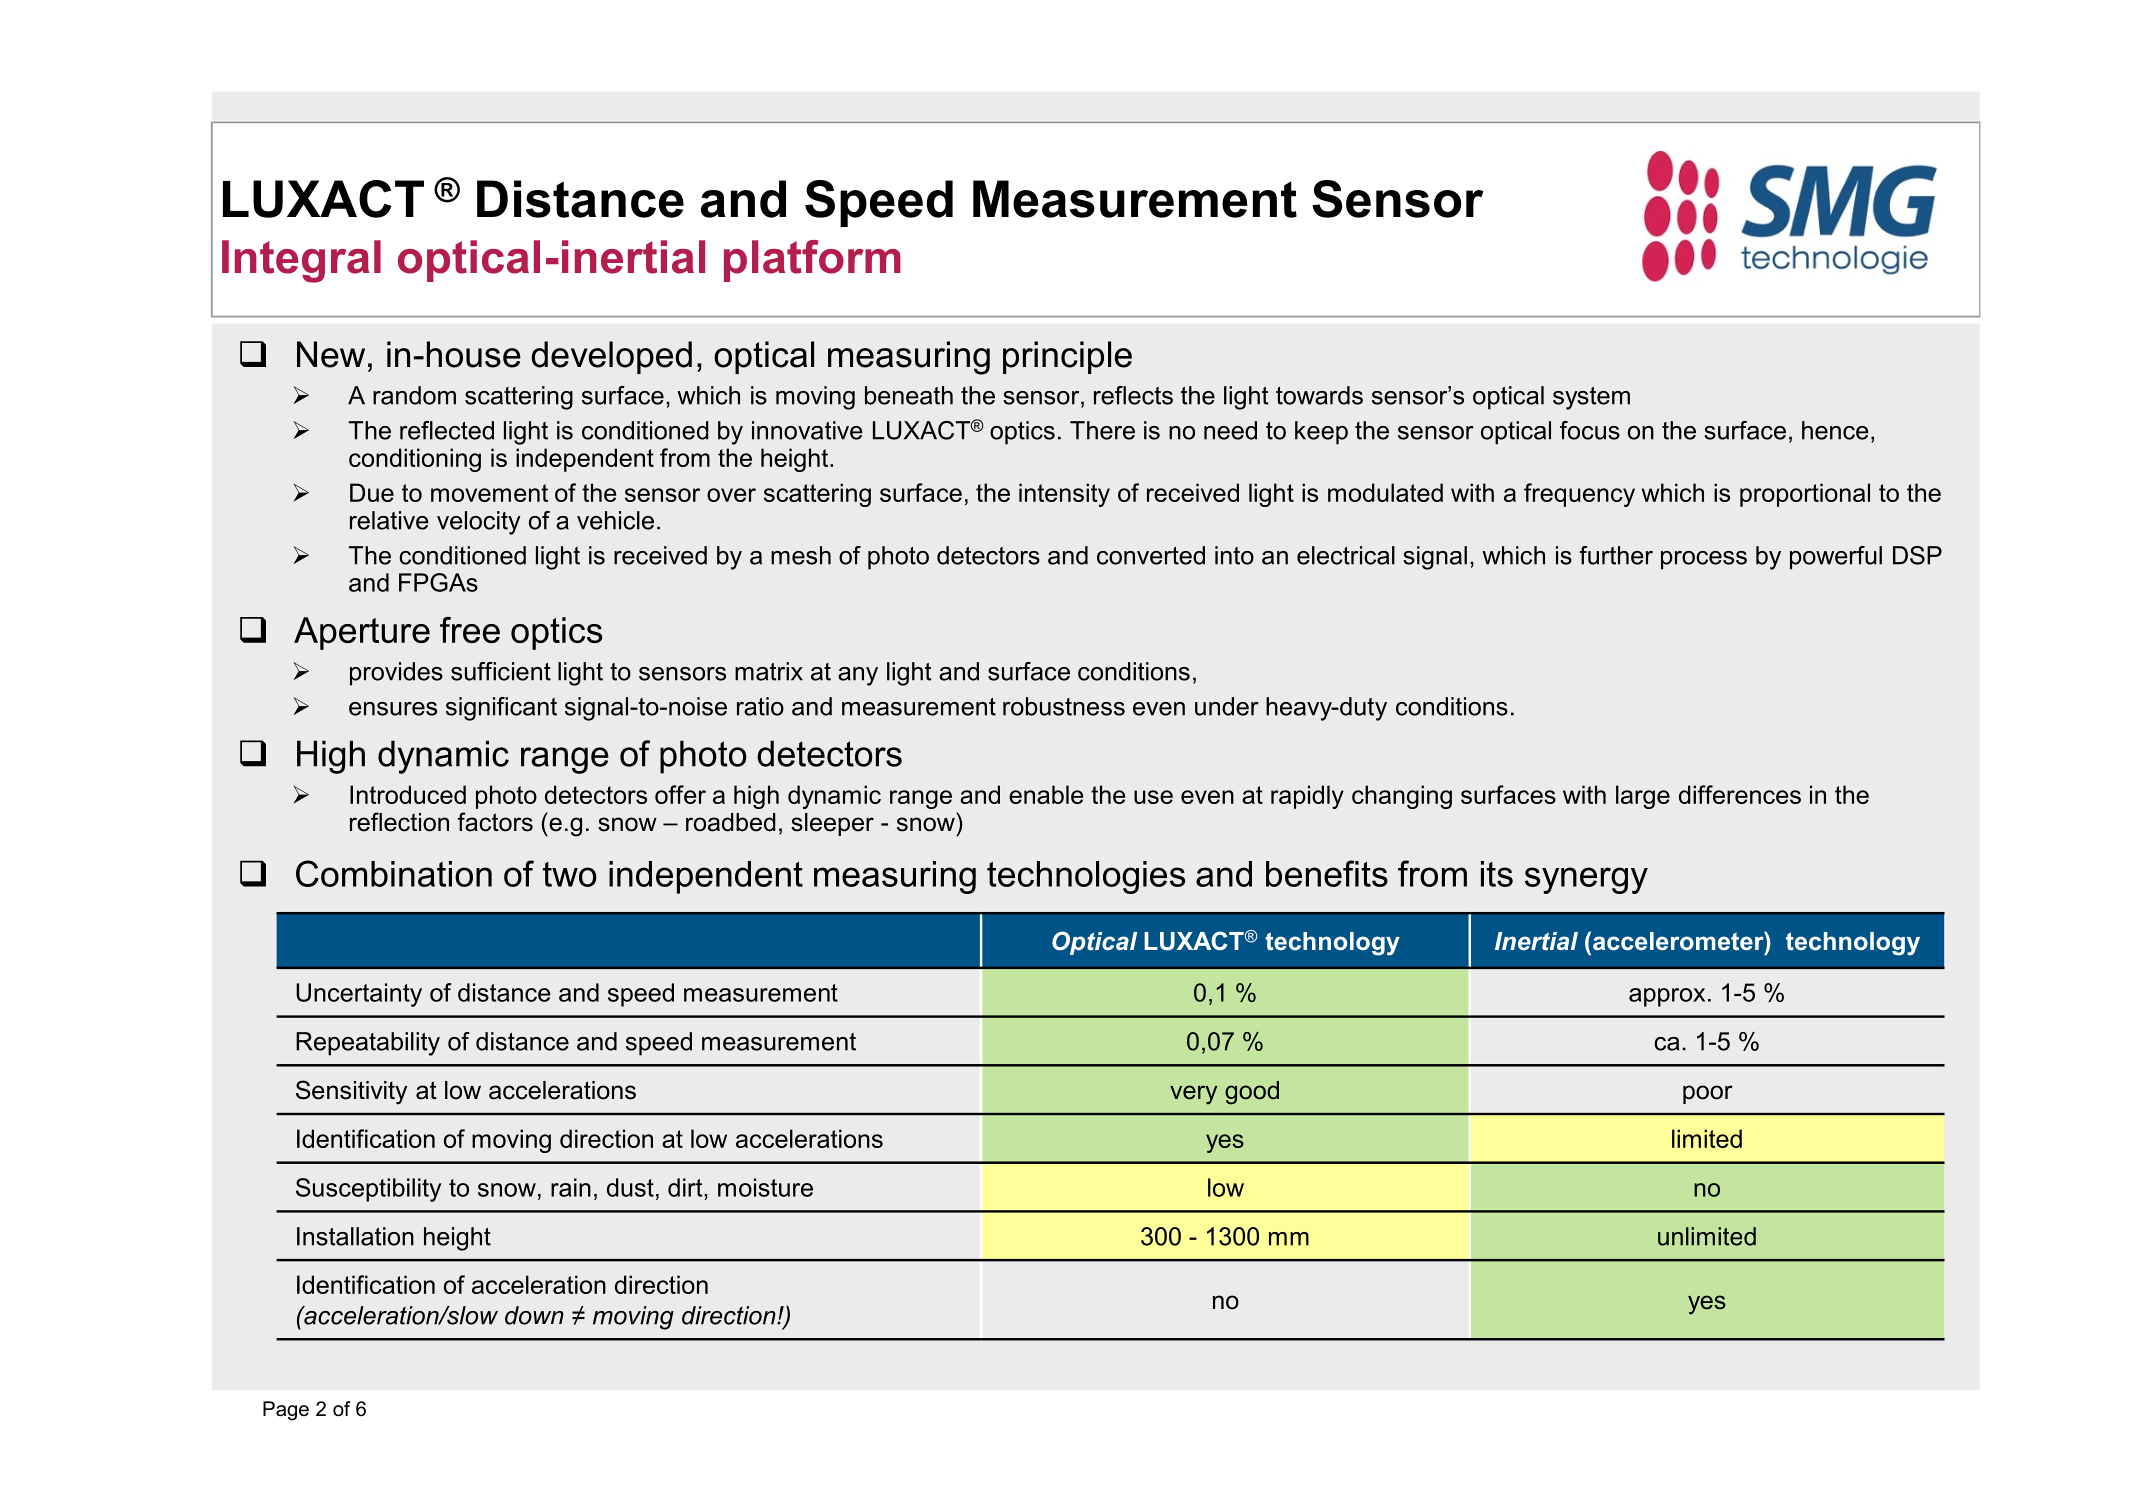  I want to click on system, so click(1591, 398).
